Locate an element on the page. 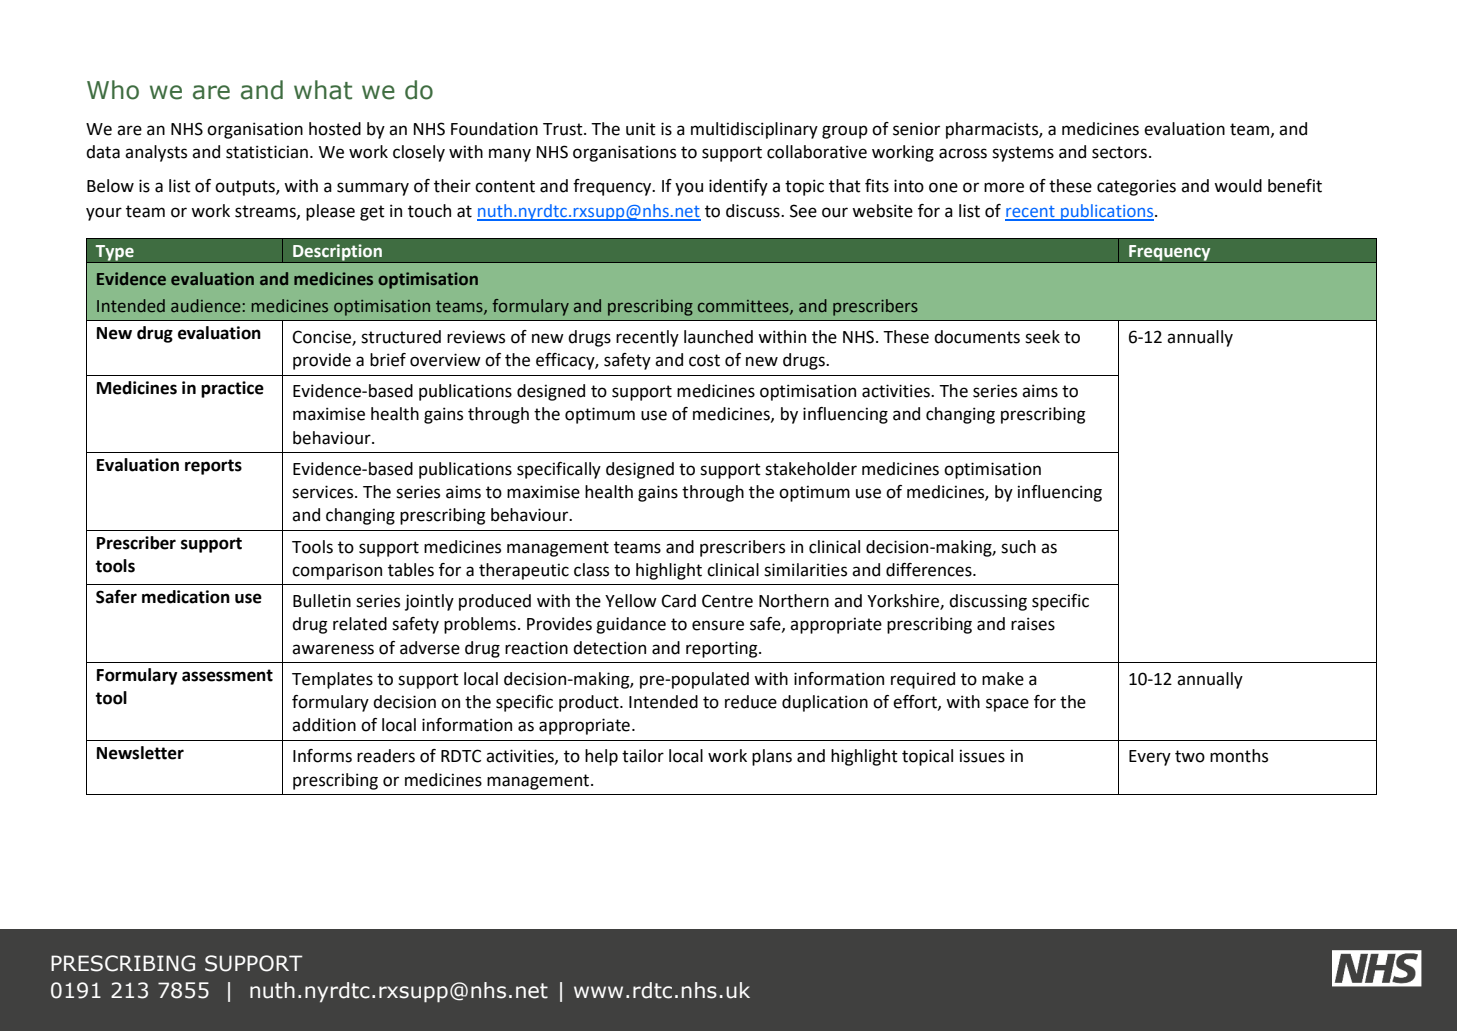 The image size is (1460, 1033). reports is located at coordinates (213, 467).
